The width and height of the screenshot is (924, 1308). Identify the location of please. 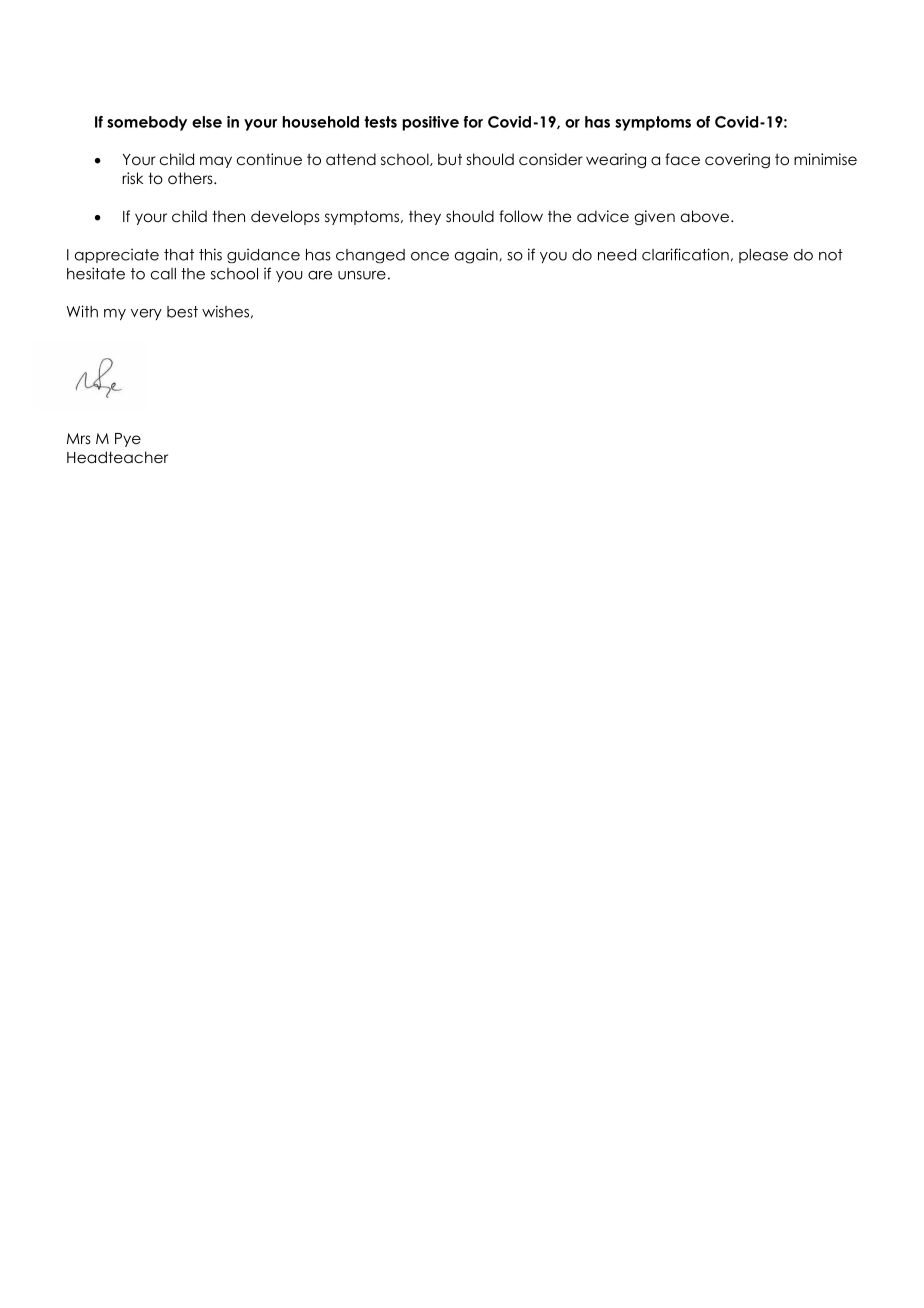
(763, 256).
